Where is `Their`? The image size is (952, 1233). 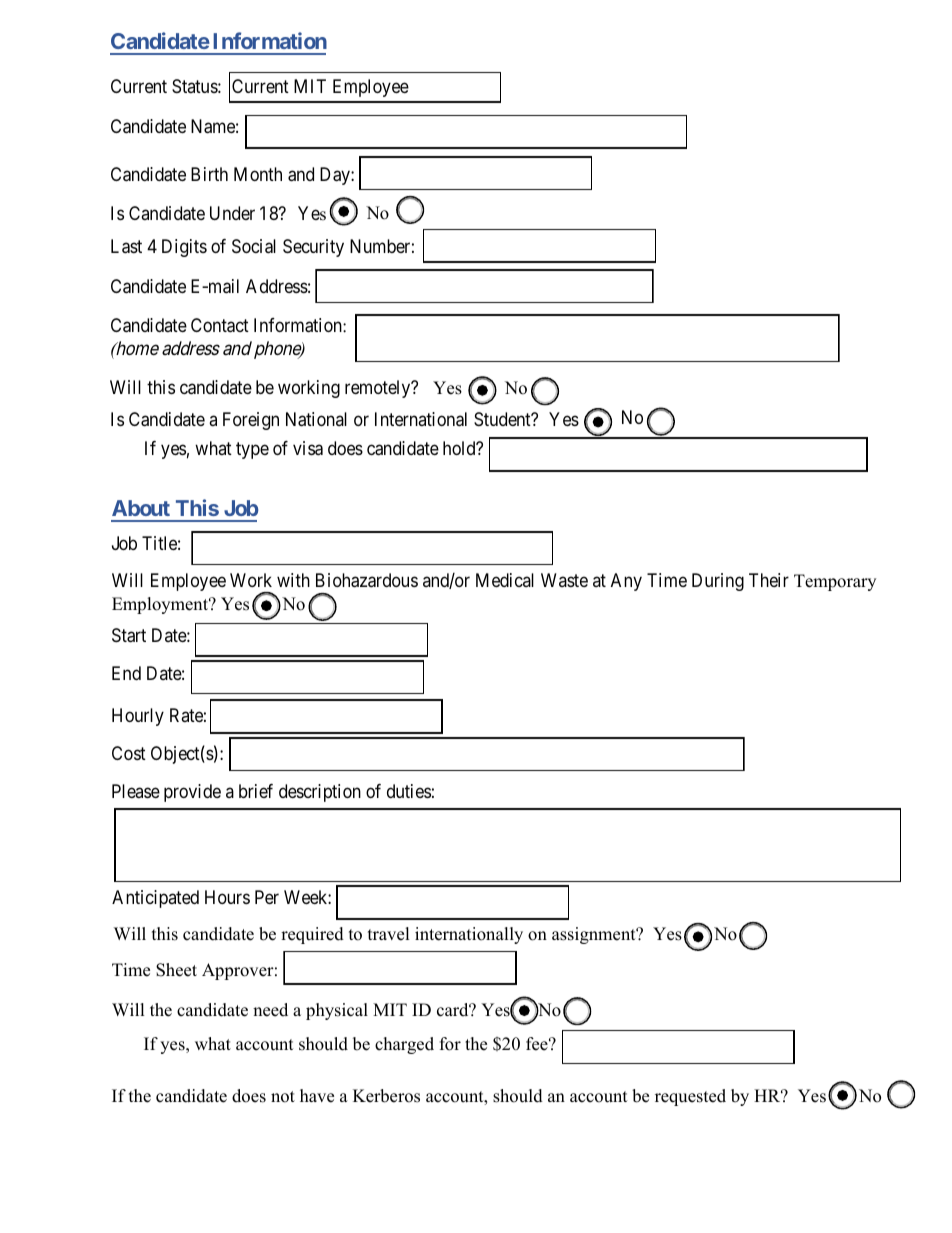 Their is located at coordinates (769, 580).
